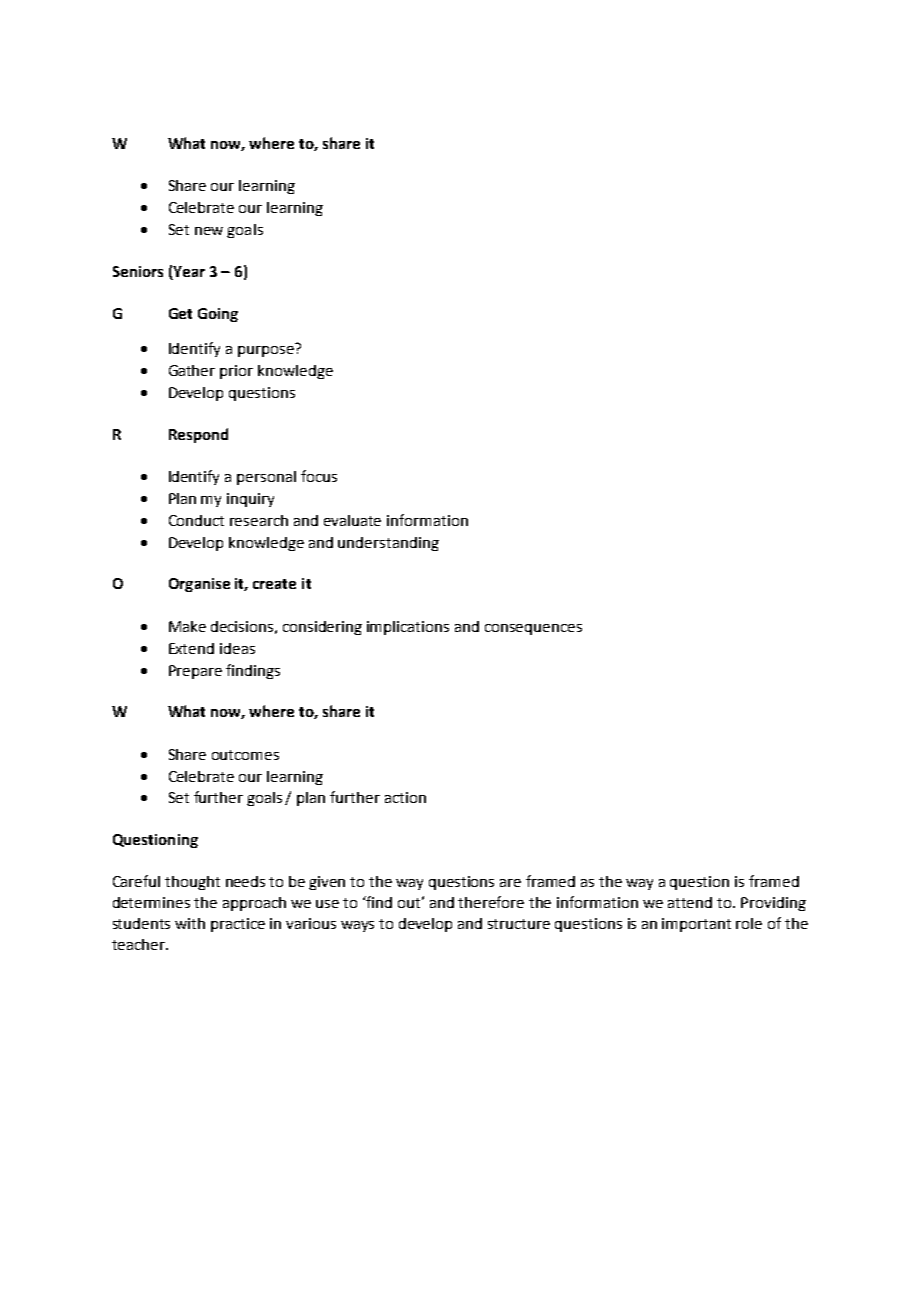  What do you see at coordinates (209, 231) in the image?
I see `new` at bounding box center [209, 231].
